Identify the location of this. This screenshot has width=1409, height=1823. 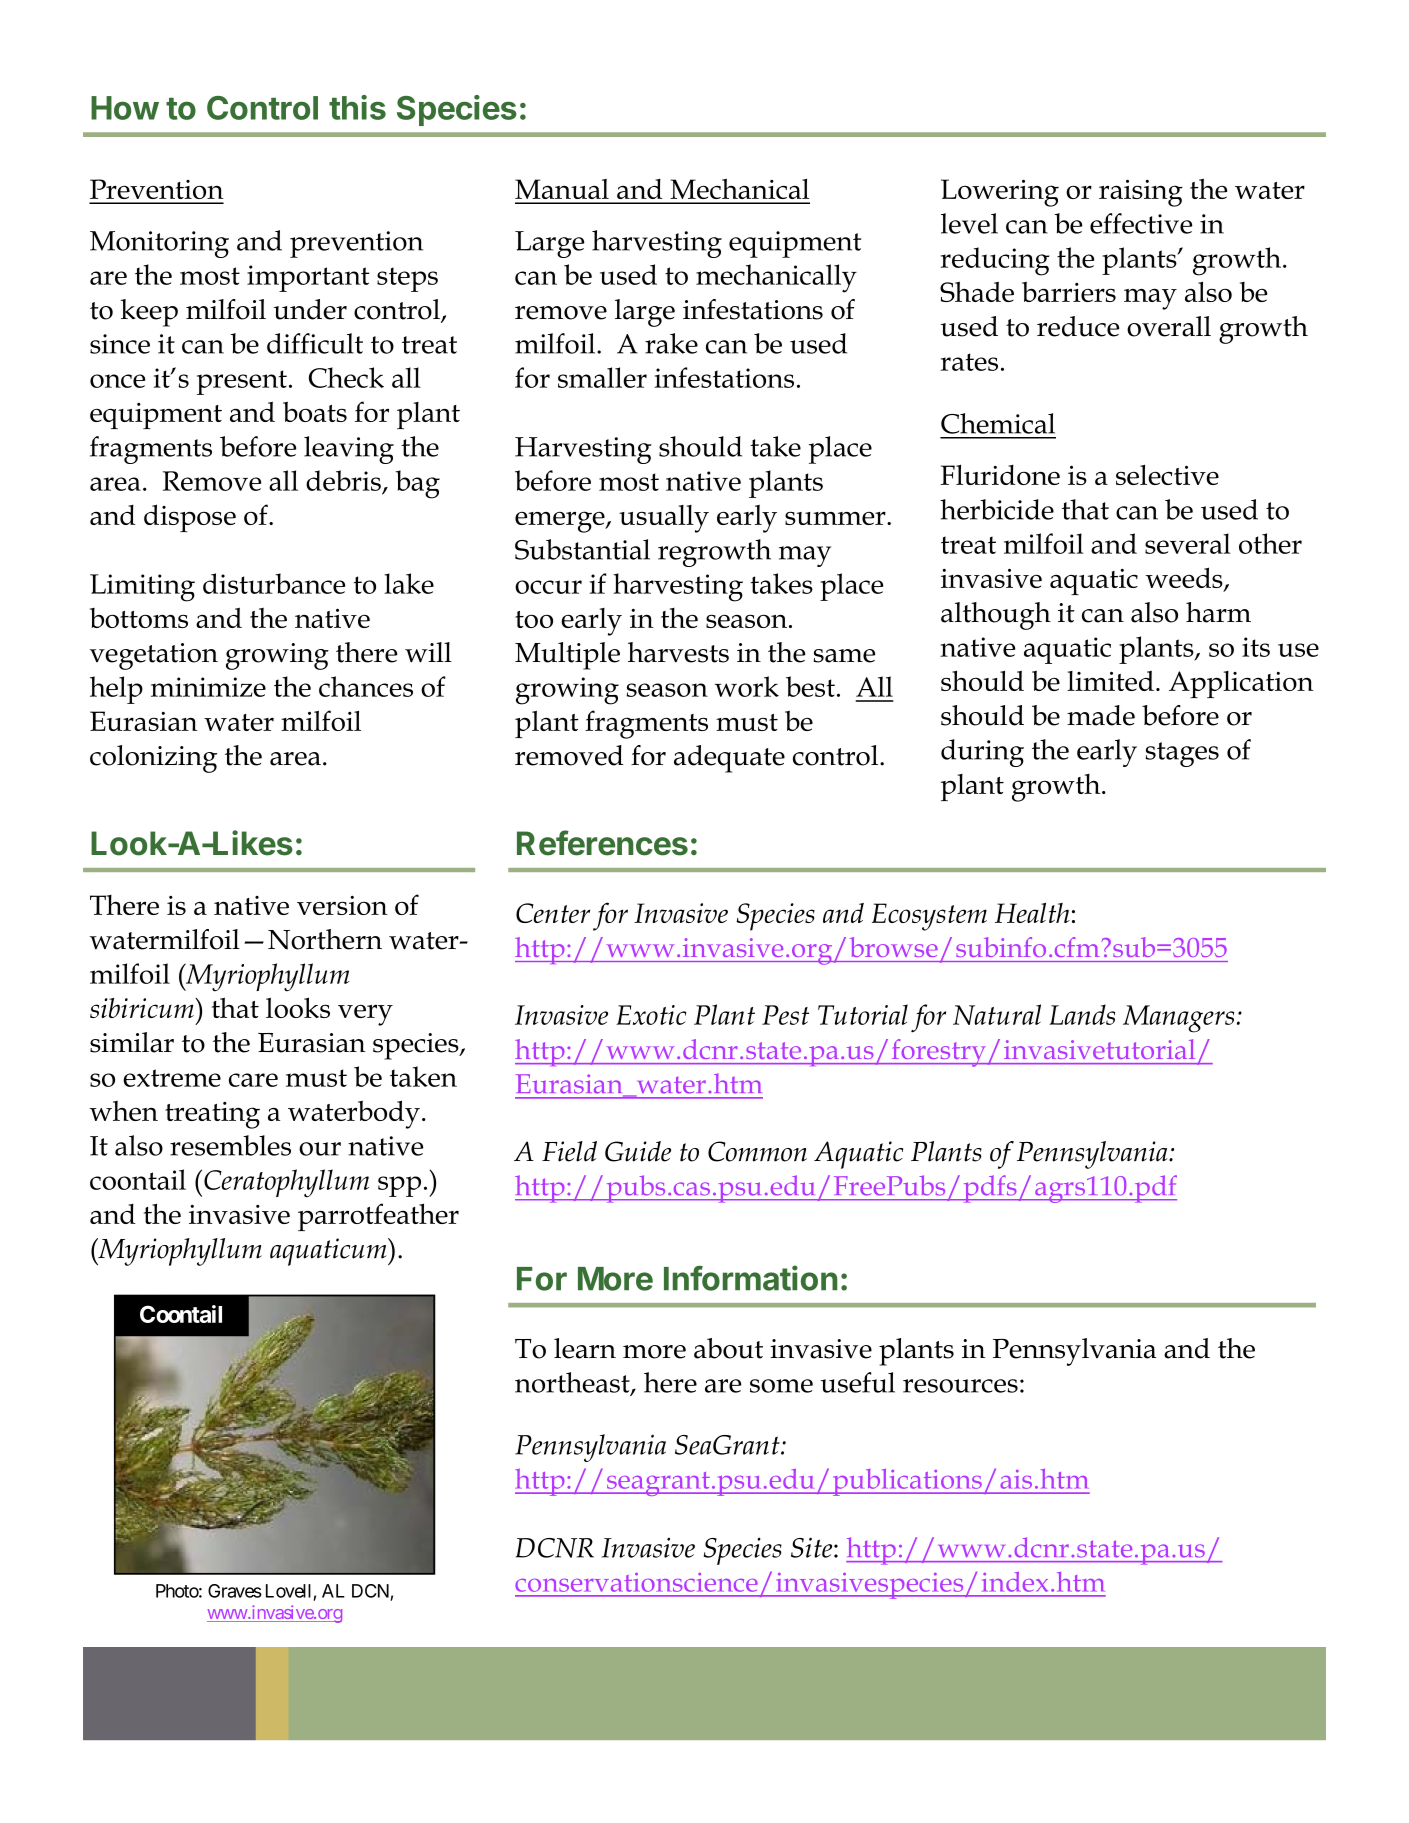
(357, 107).
